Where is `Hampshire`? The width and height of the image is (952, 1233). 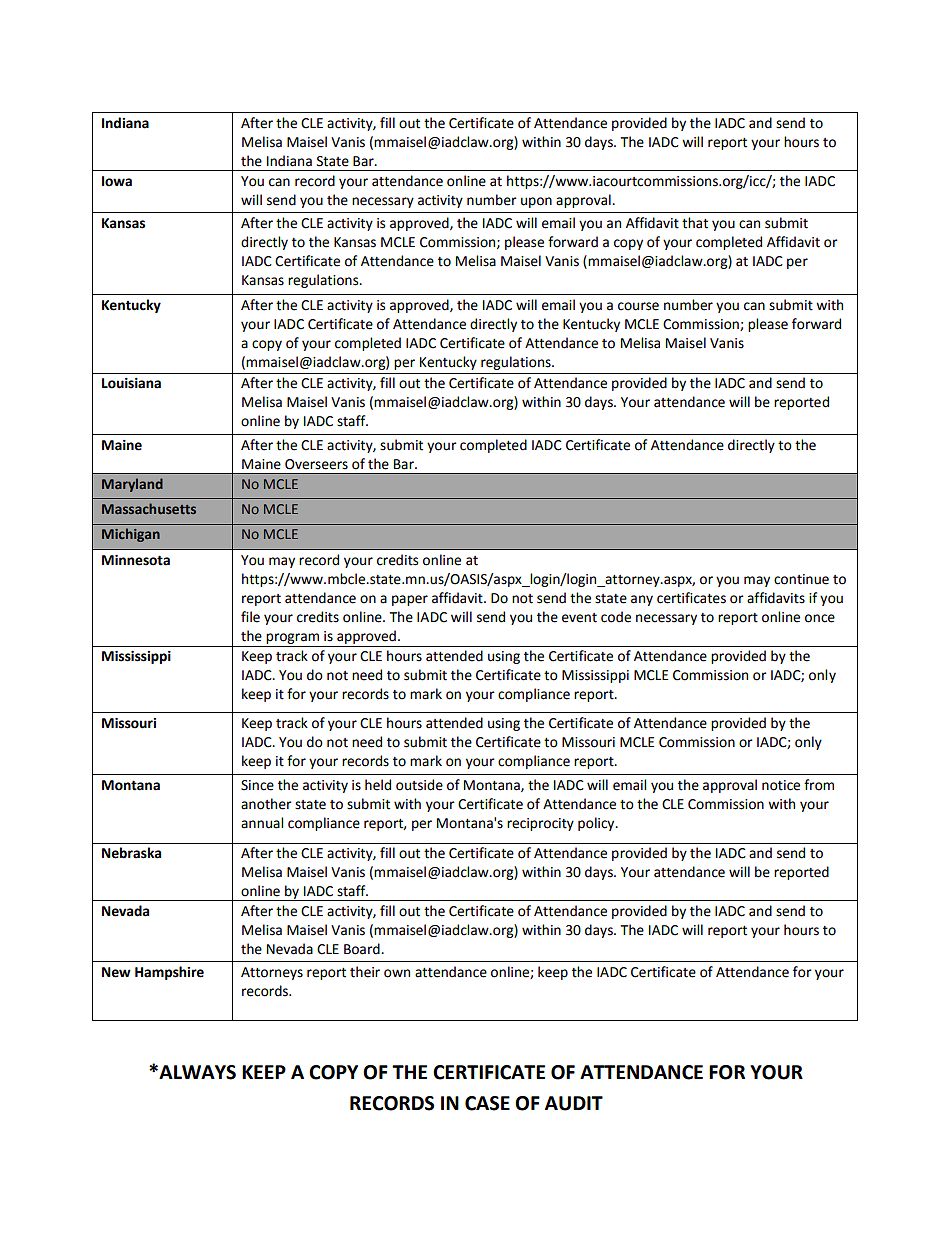 Hampshire is located at coordinates (169, 973).
